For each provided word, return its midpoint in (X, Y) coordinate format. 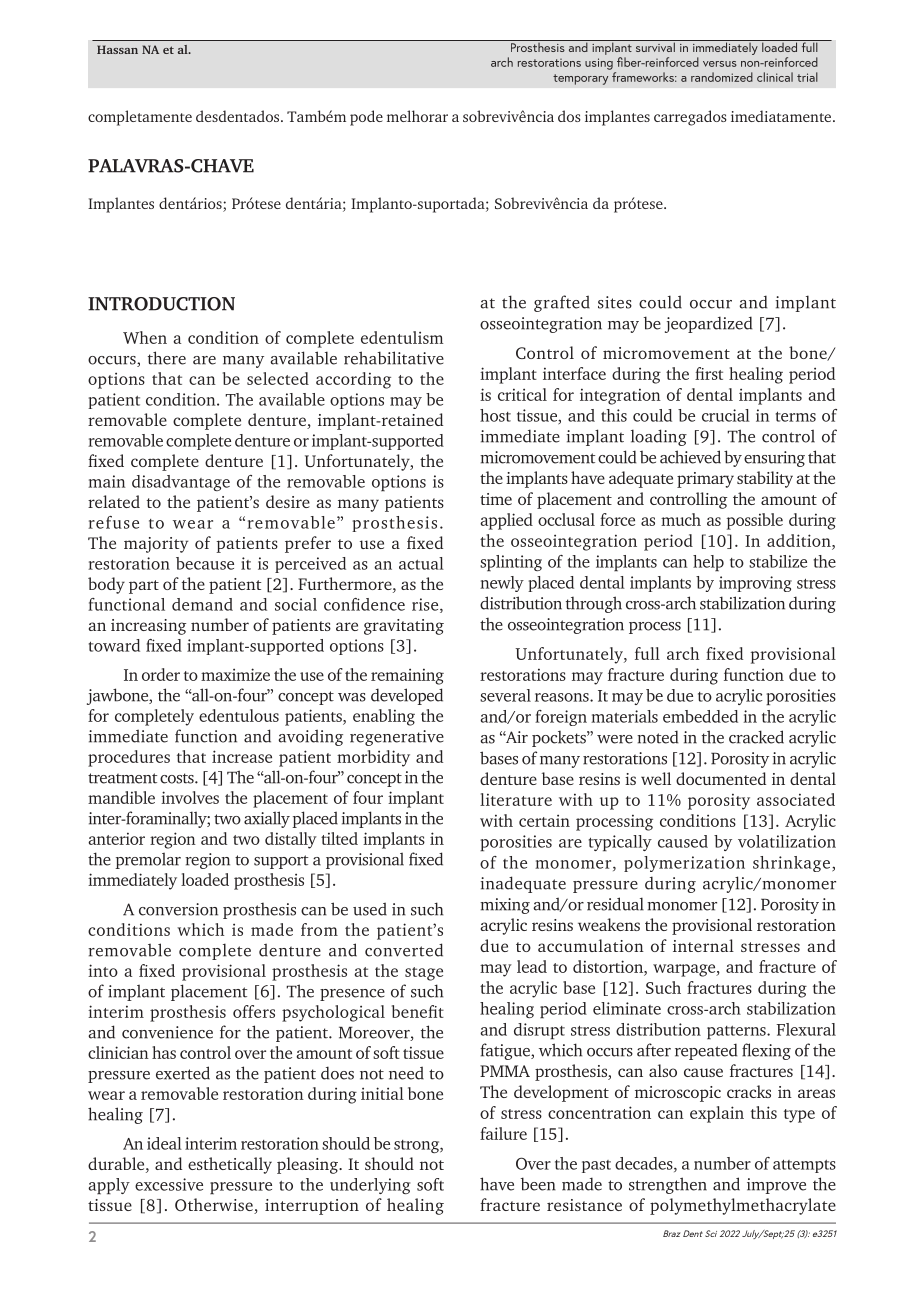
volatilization (787, 841)
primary (705, 480)
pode (366, 118)
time (496, 499)
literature (516, 799)
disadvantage (181, 483)
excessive (169, 1184)
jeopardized (709, 324)
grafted (562, 303)
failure (503, 1133)
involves (190, 797)
